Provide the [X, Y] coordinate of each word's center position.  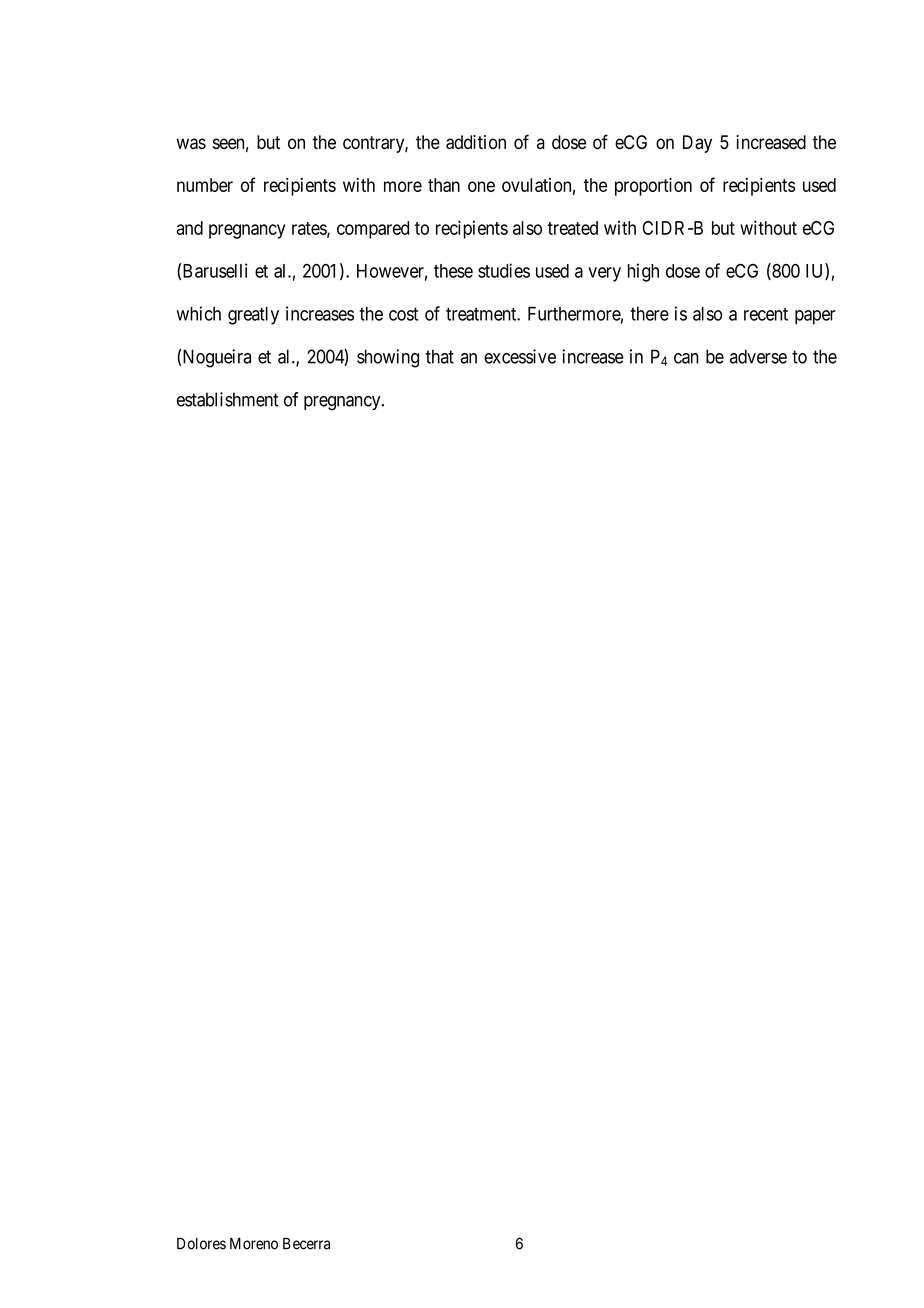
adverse [758, 356]
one [481, 186]
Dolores [201, 1244]
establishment [228, 399]
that [440, 356]
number [205, 185]
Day [697, 144]
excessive [520, 356]
